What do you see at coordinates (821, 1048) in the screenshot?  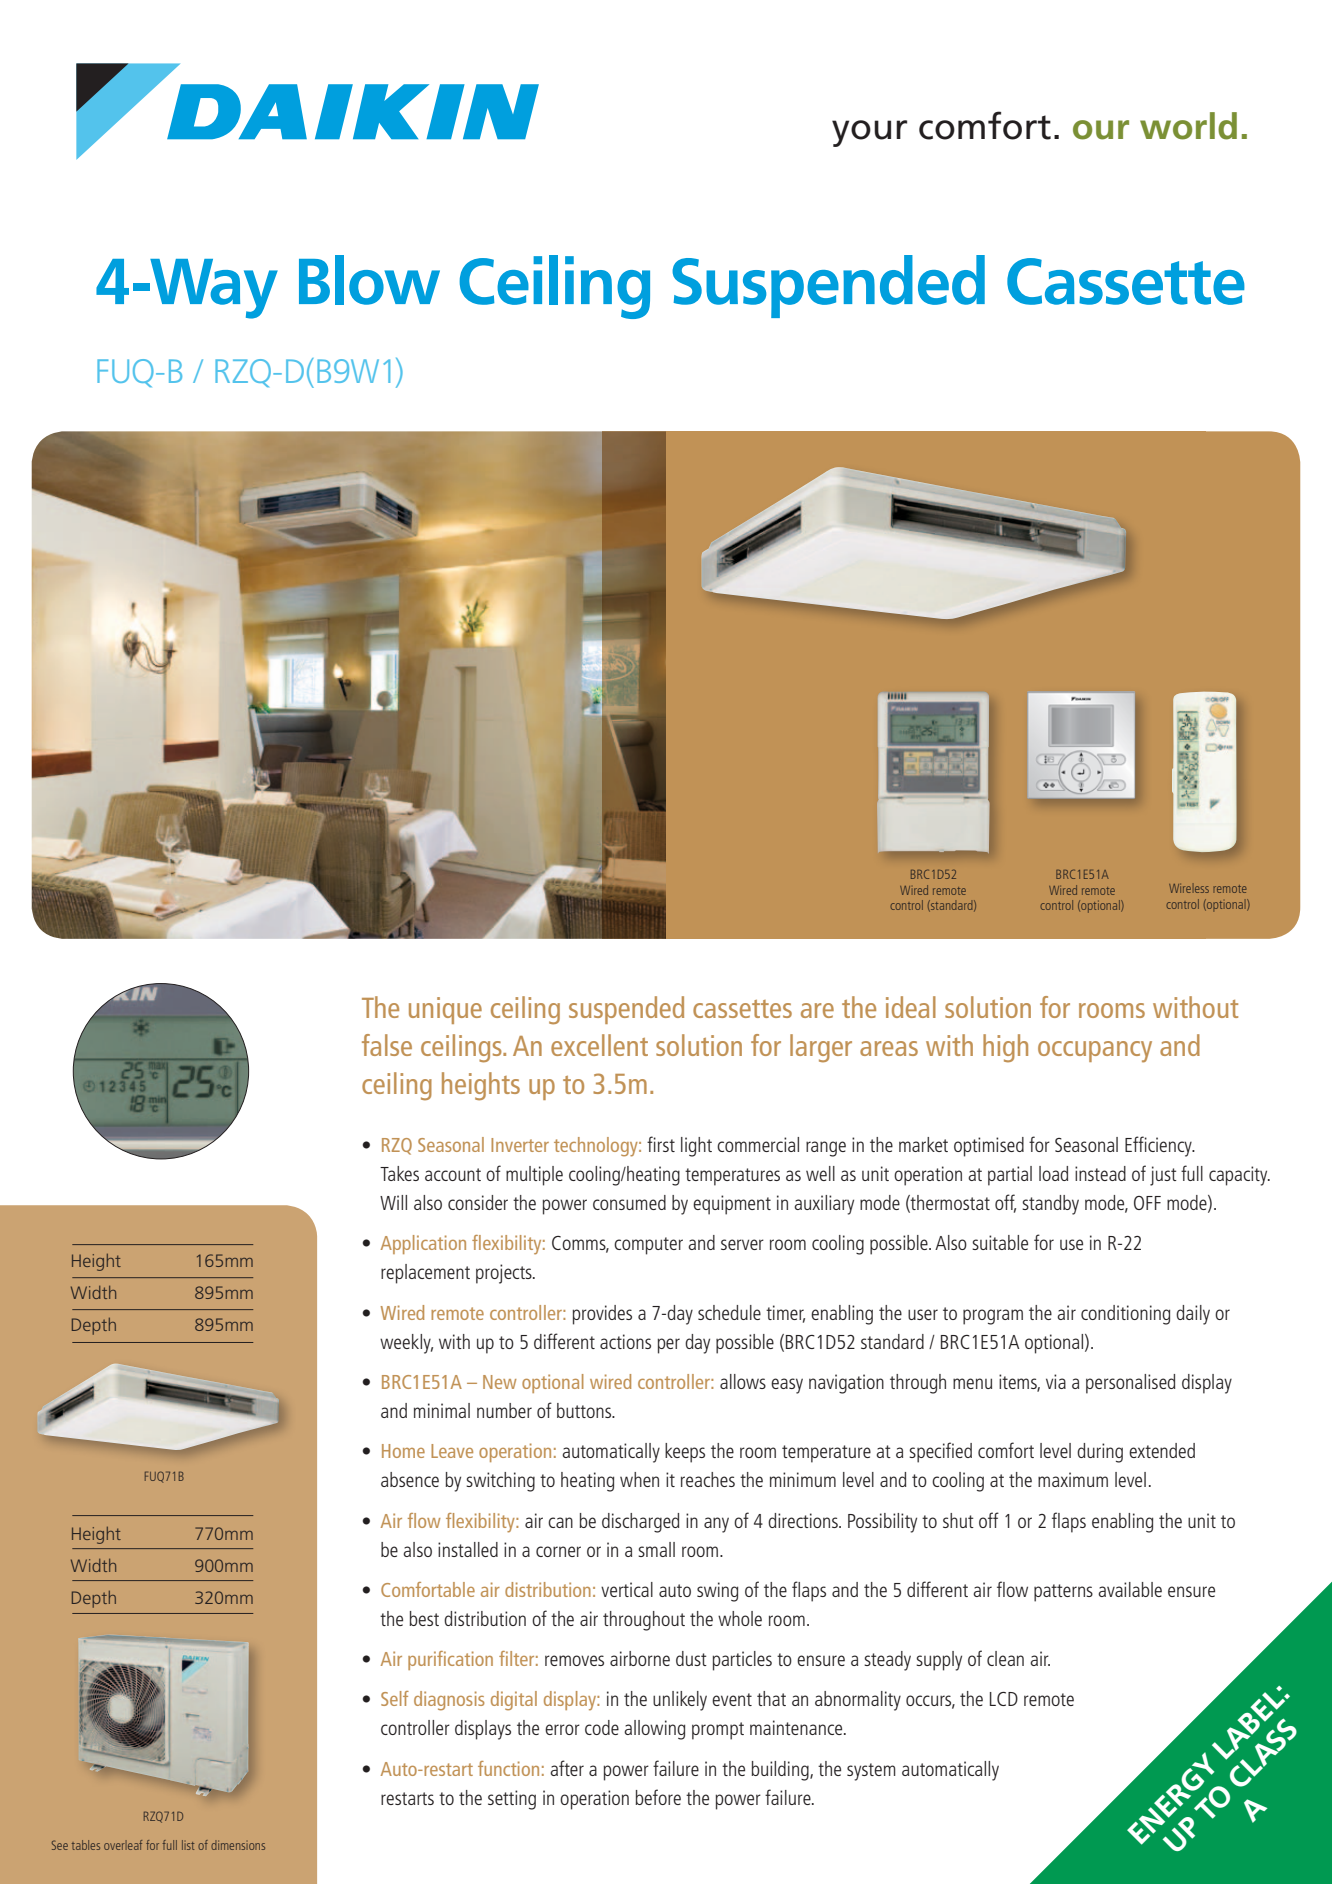 I see `larger` at bounding box center [821, 1048].
